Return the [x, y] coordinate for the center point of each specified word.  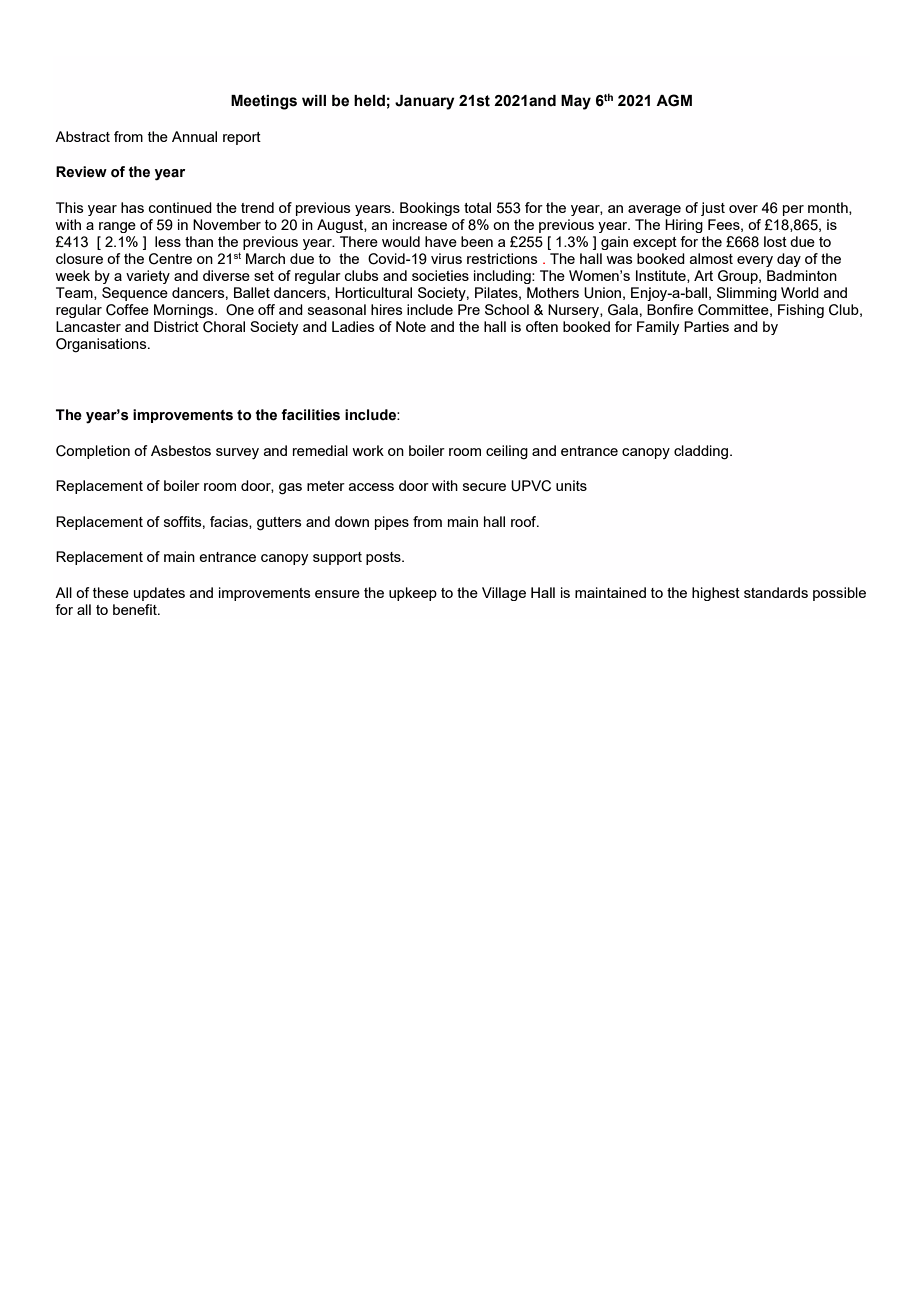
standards [776, 592]
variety [148, 277]
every [755, 261]
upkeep [413, 594]
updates [159, 594]
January [425, 102]
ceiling [507, 452]
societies [440, 275]
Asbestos [181, 450]
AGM [674, 100]
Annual [194, 136]
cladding [701, 452]
